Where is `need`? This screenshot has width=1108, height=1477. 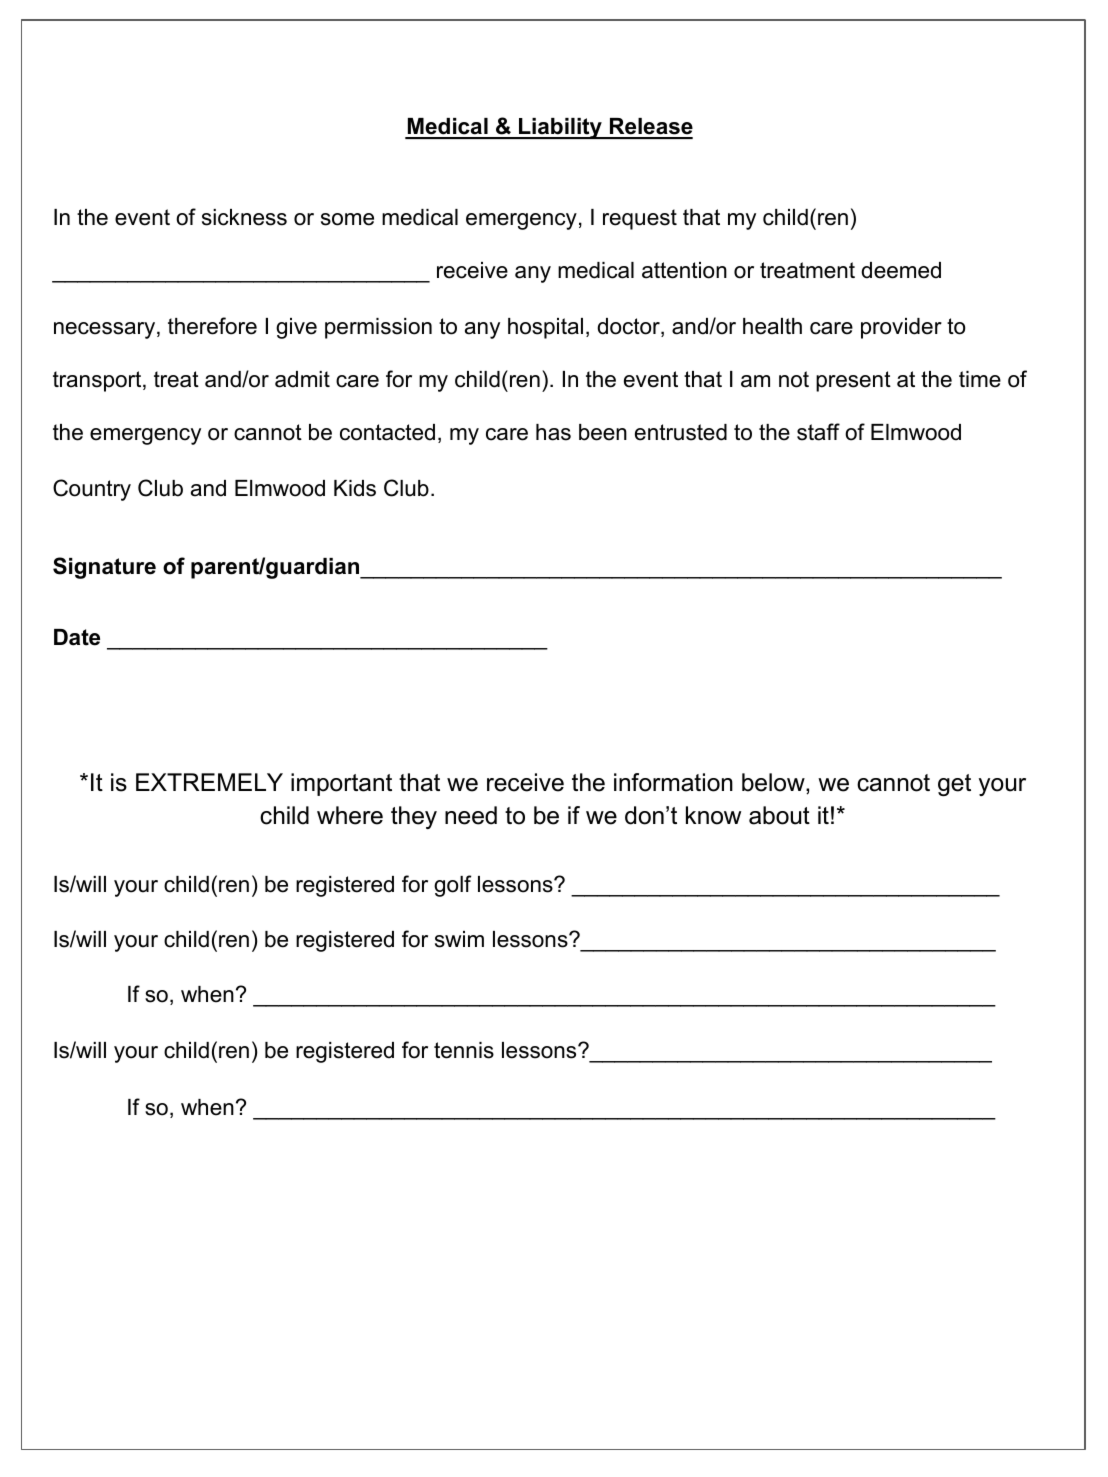 need is located at coordinates (471, 815).
